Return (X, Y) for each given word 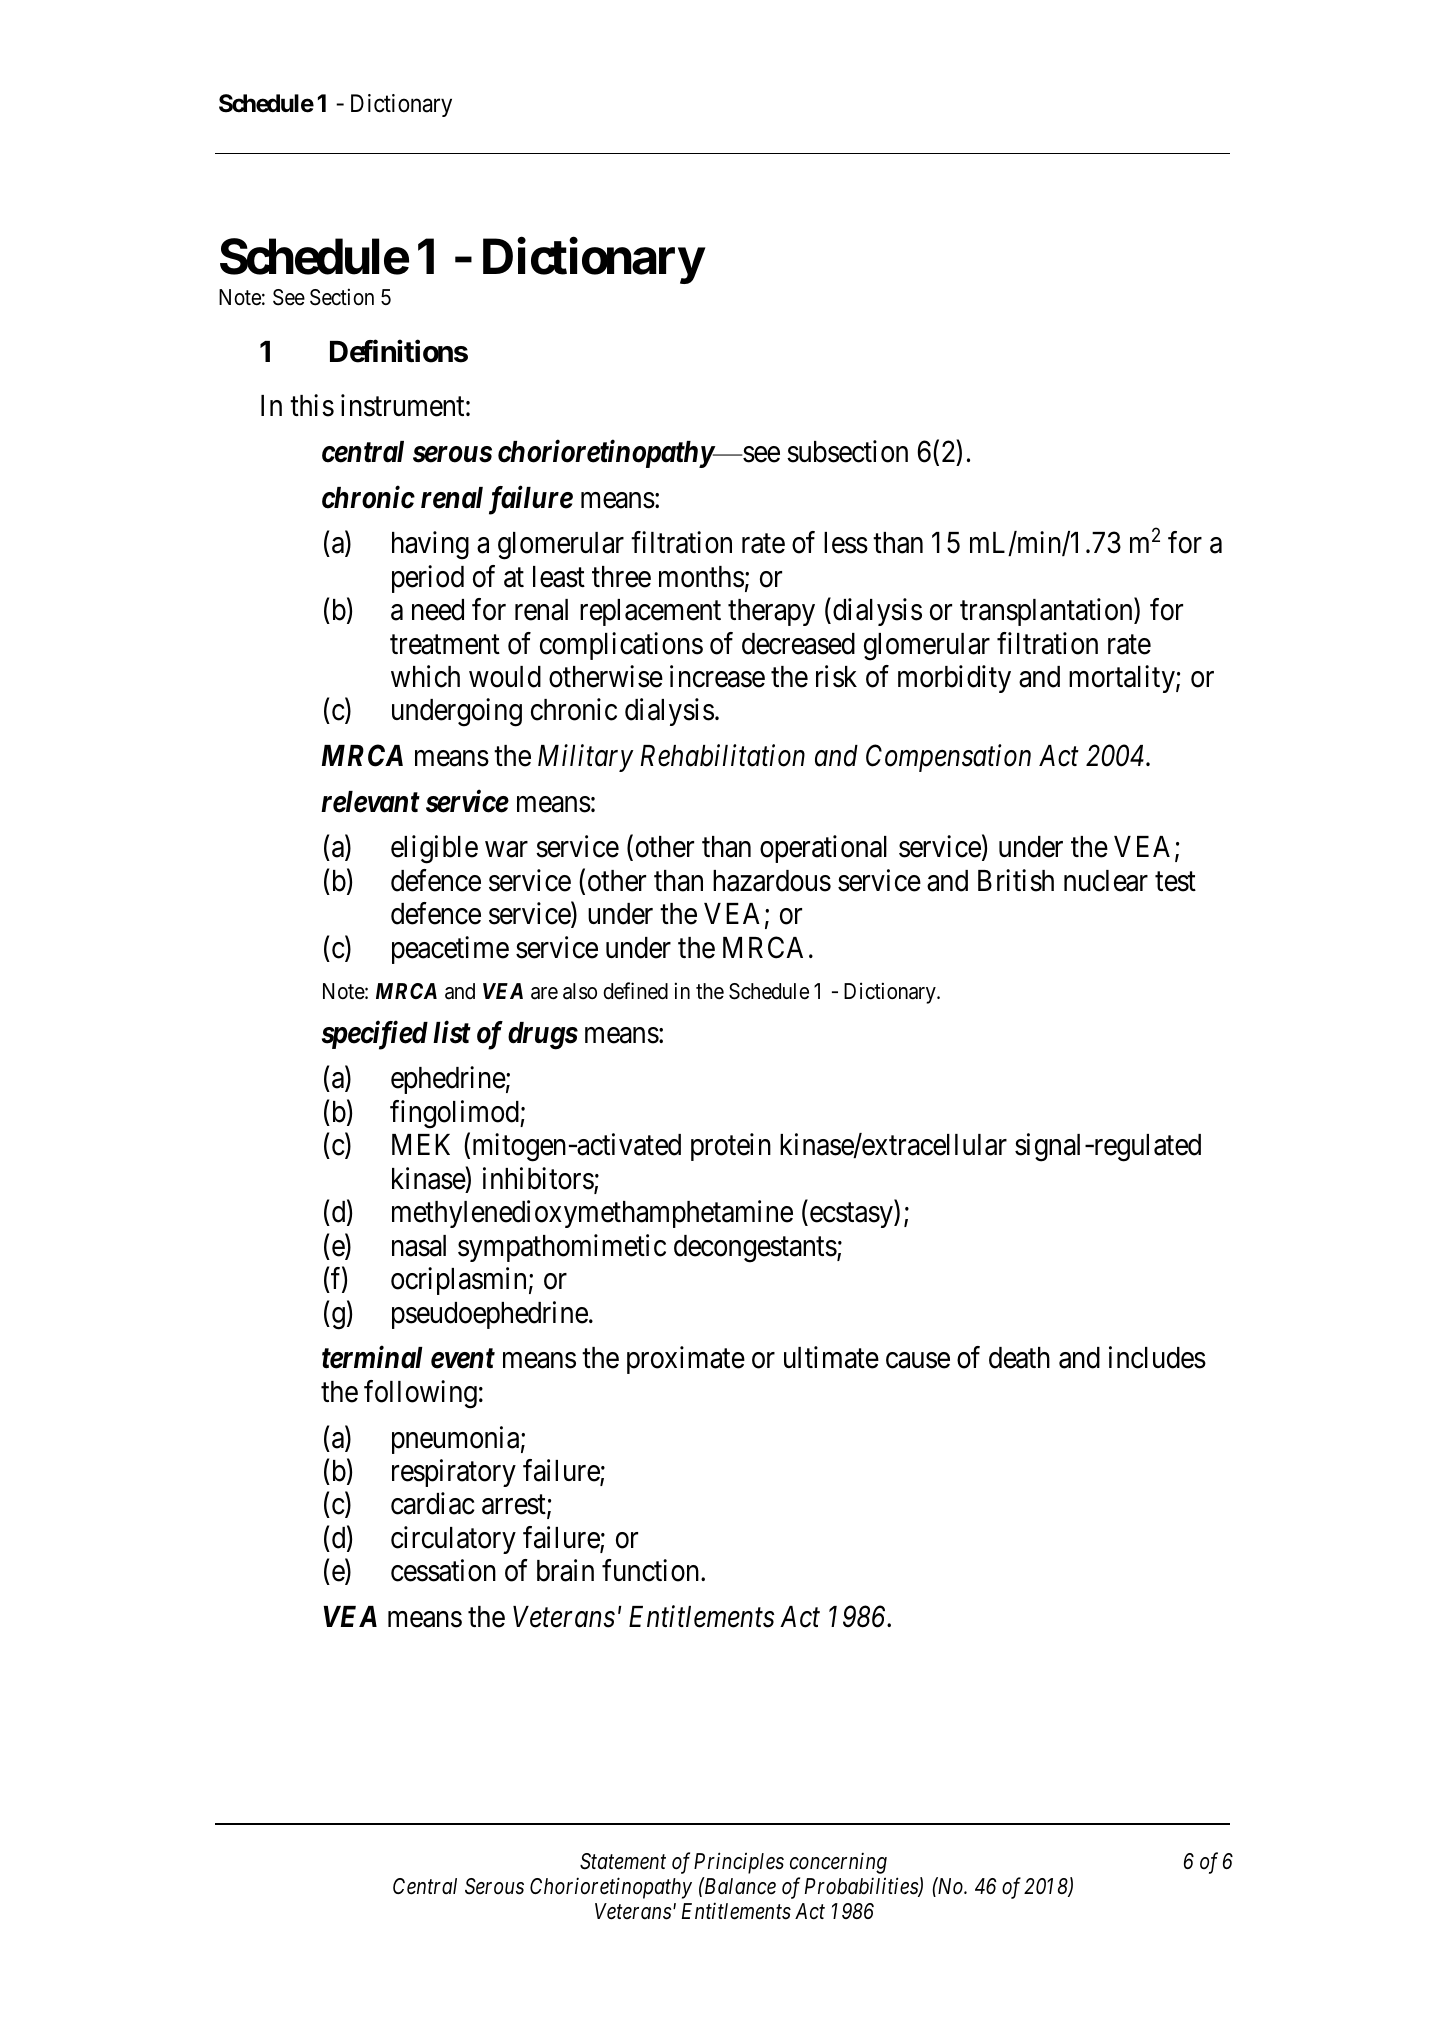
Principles (739, 1863)
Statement (623, 1861)
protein (731, 1147)
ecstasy (851, 1216)
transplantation (1047, 612)
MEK (421, 1144)
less (846, 543)
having (430, 545)
